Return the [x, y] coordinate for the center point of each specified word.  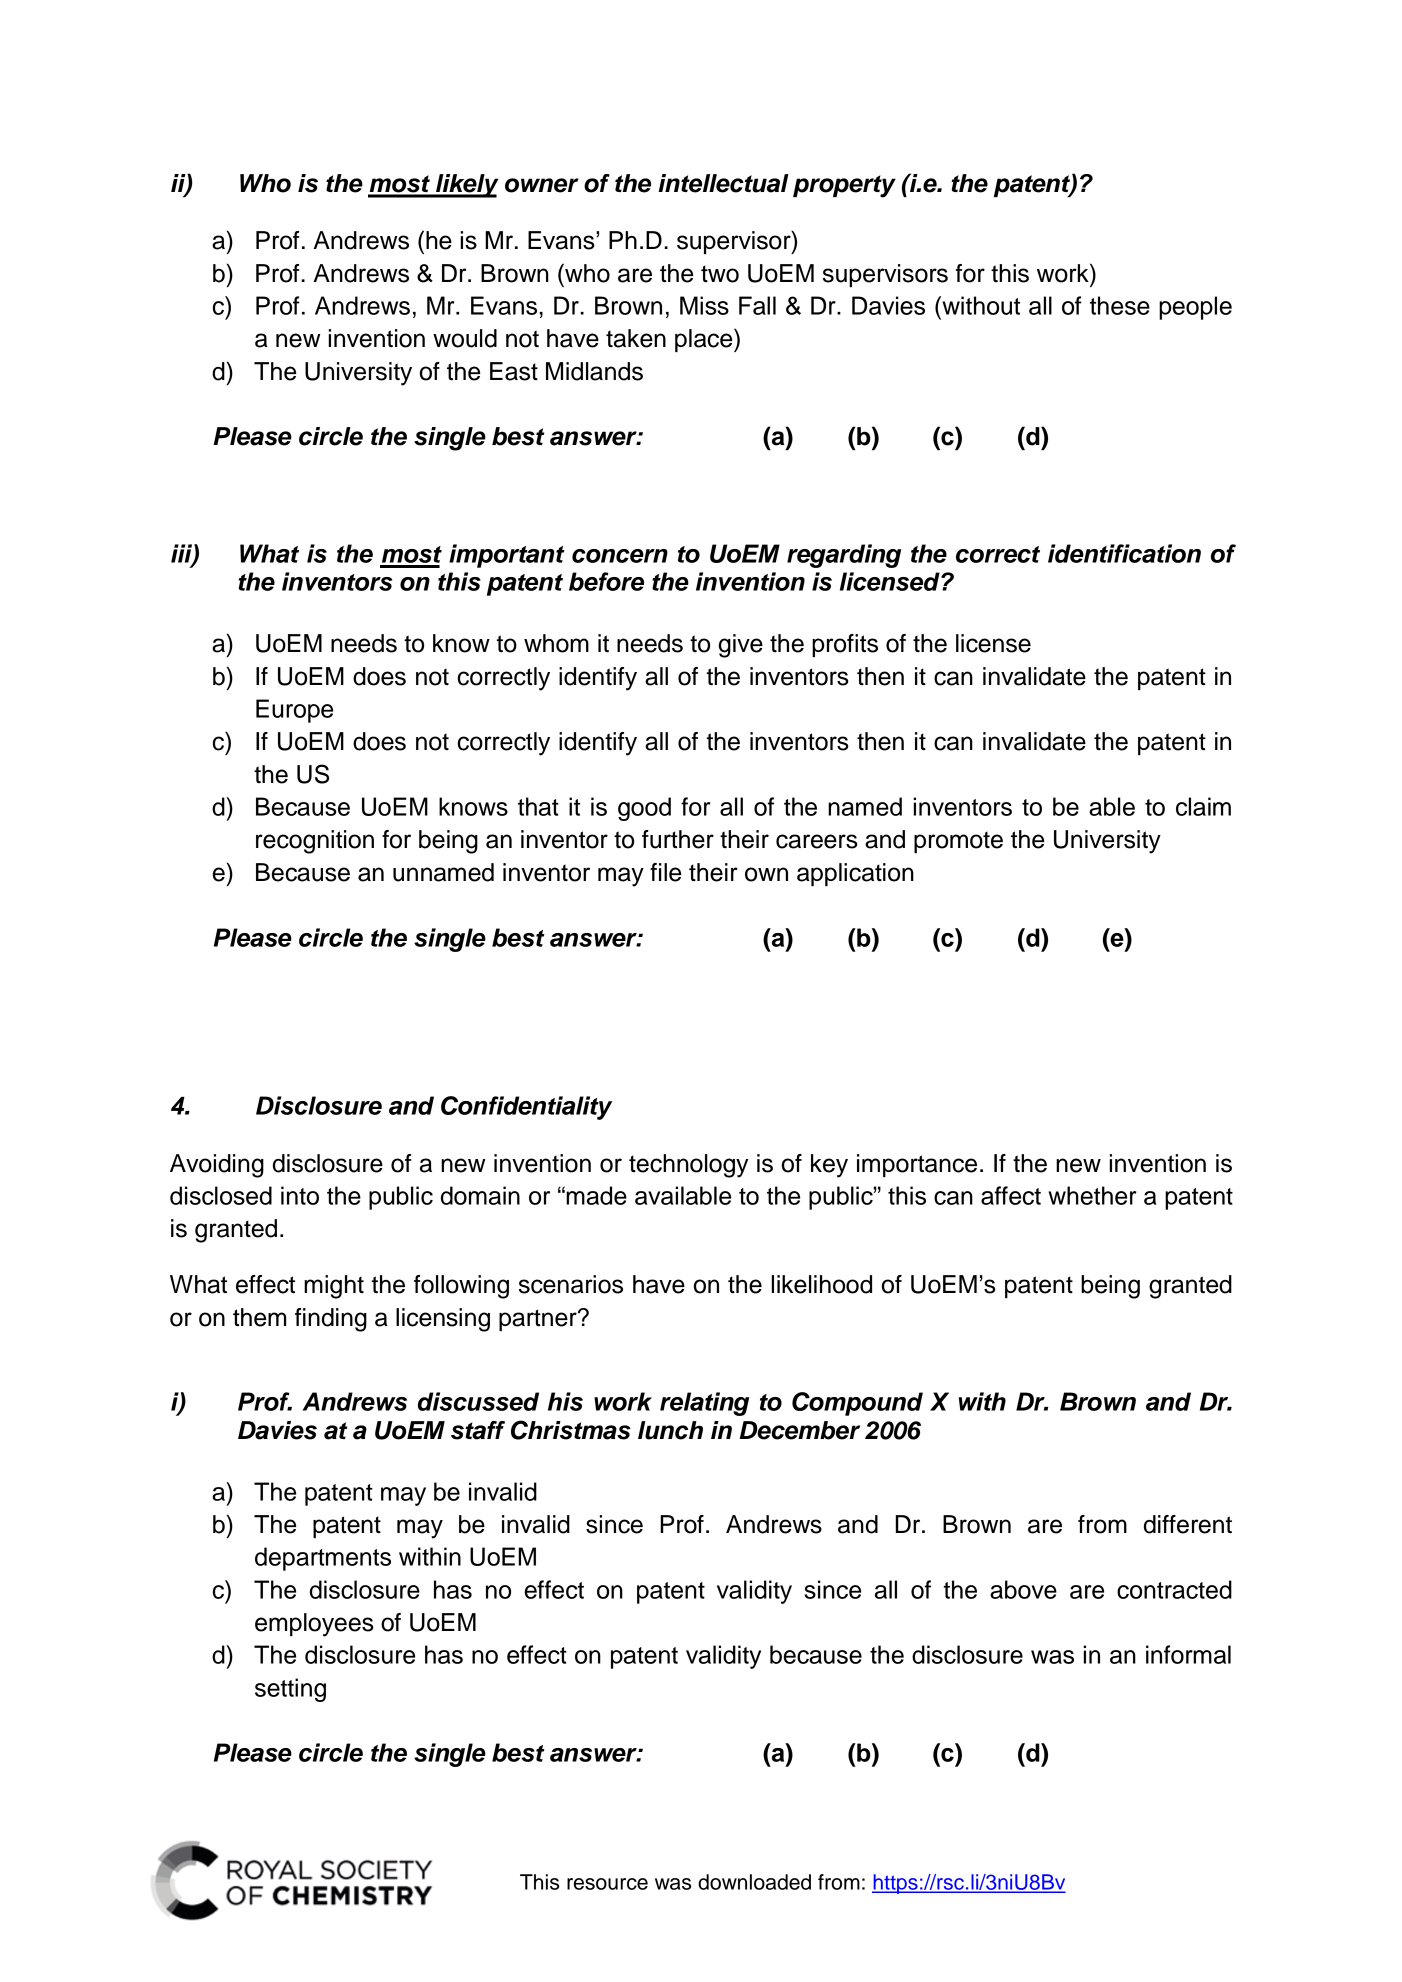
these [1120, 305]
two [720, 274]
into [300, 1195]
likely [466, 186]
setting [290, 1690]
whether [1092, 1195]
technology [688, 1166]
